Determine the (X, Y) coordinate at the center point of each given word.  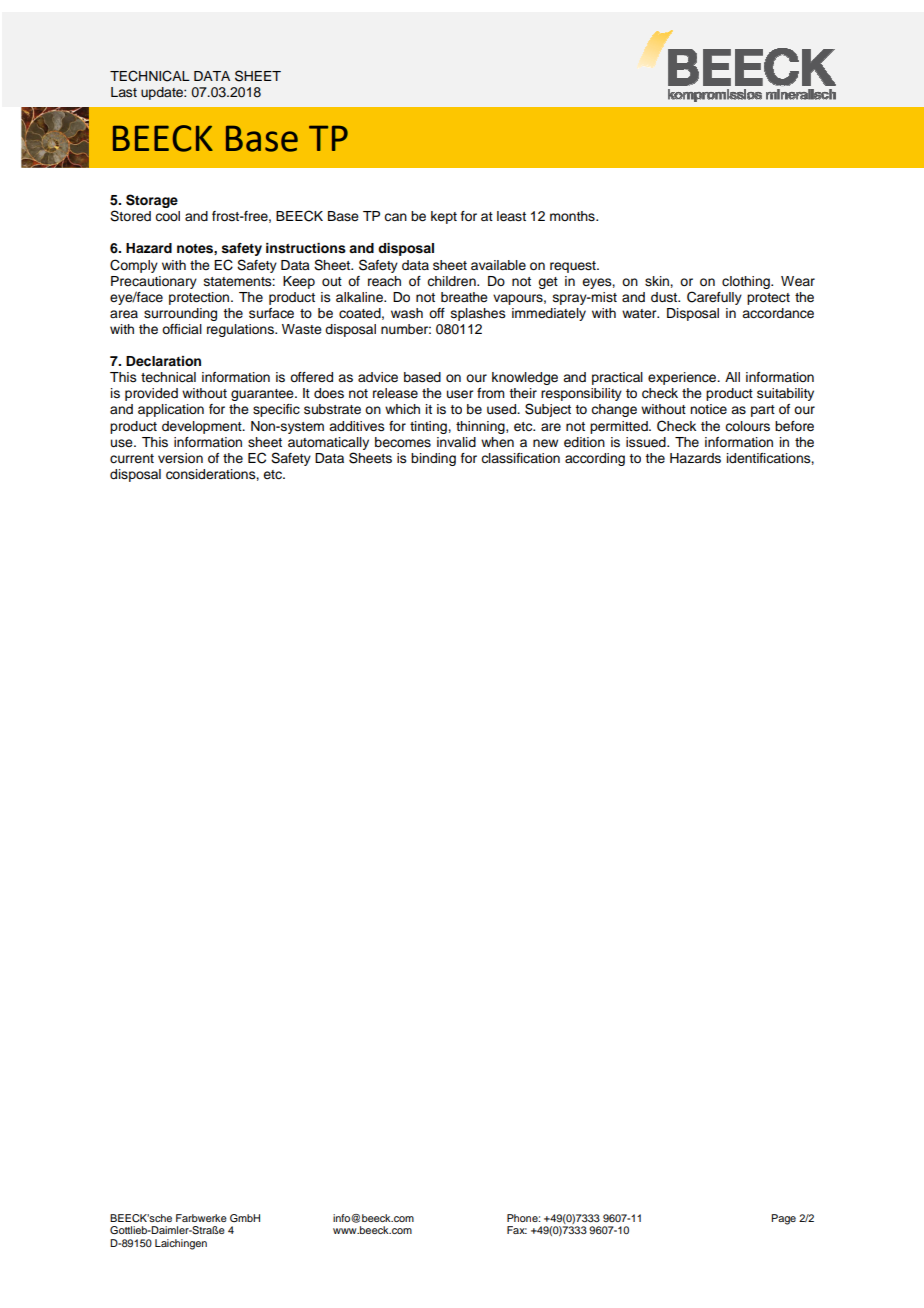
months (573, 216)
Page (783, 1219)
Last (124, 92)
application (171, 410)
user (460, 394)
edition (584, 442)
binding (433, 459)
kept (444, 217)
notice (708, 409)
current (132, 459)
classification (520, 458)
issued (647, 442)
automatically (328, 443)
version (180, 458)
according (595, 459)
